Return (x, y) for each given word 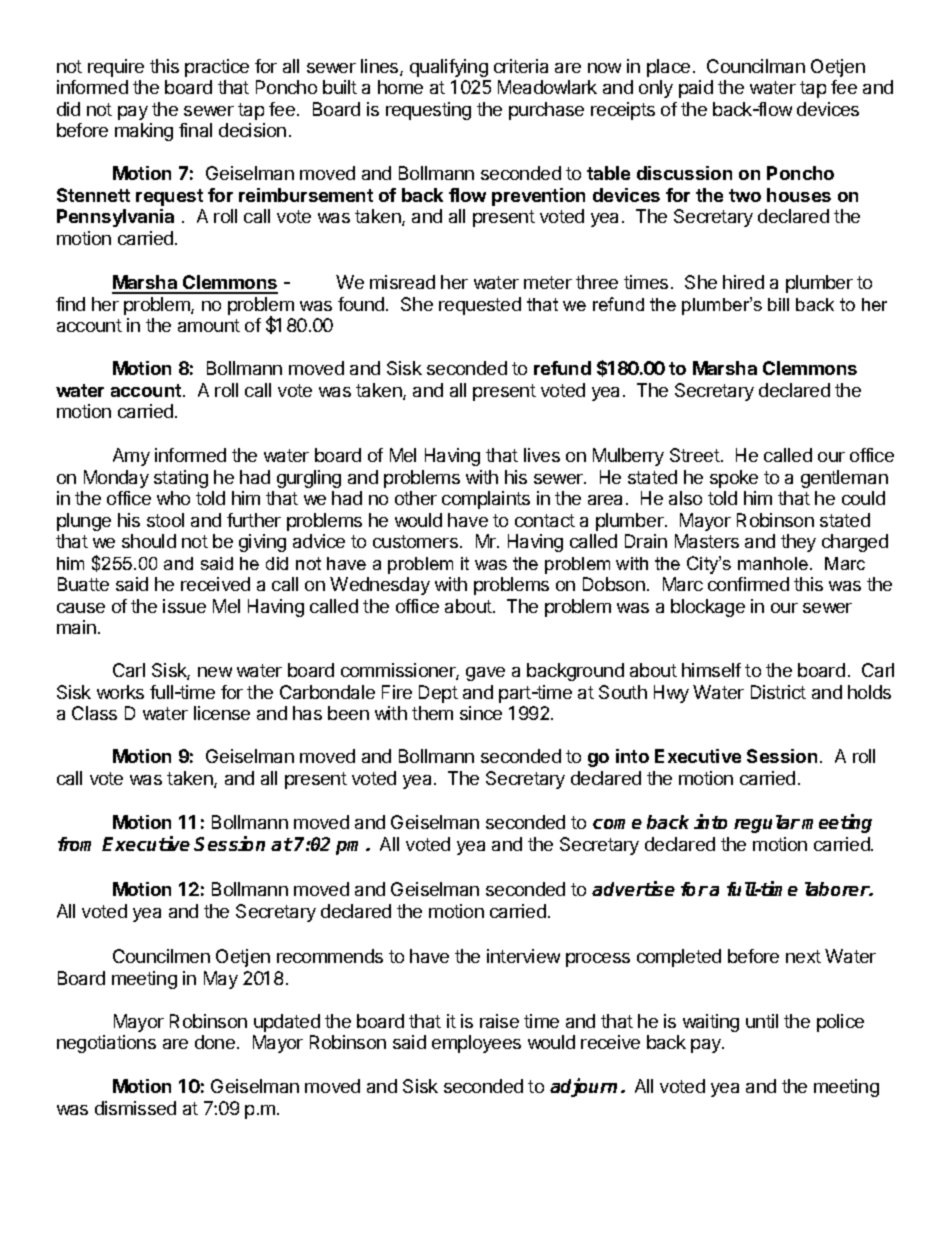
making (144, 132)
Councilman (756, 66)
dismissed (135, 1108)
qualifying (449, 68)
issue (184, 606)
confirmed (748, 584)
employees (476, 1044)
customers (415, 541)
